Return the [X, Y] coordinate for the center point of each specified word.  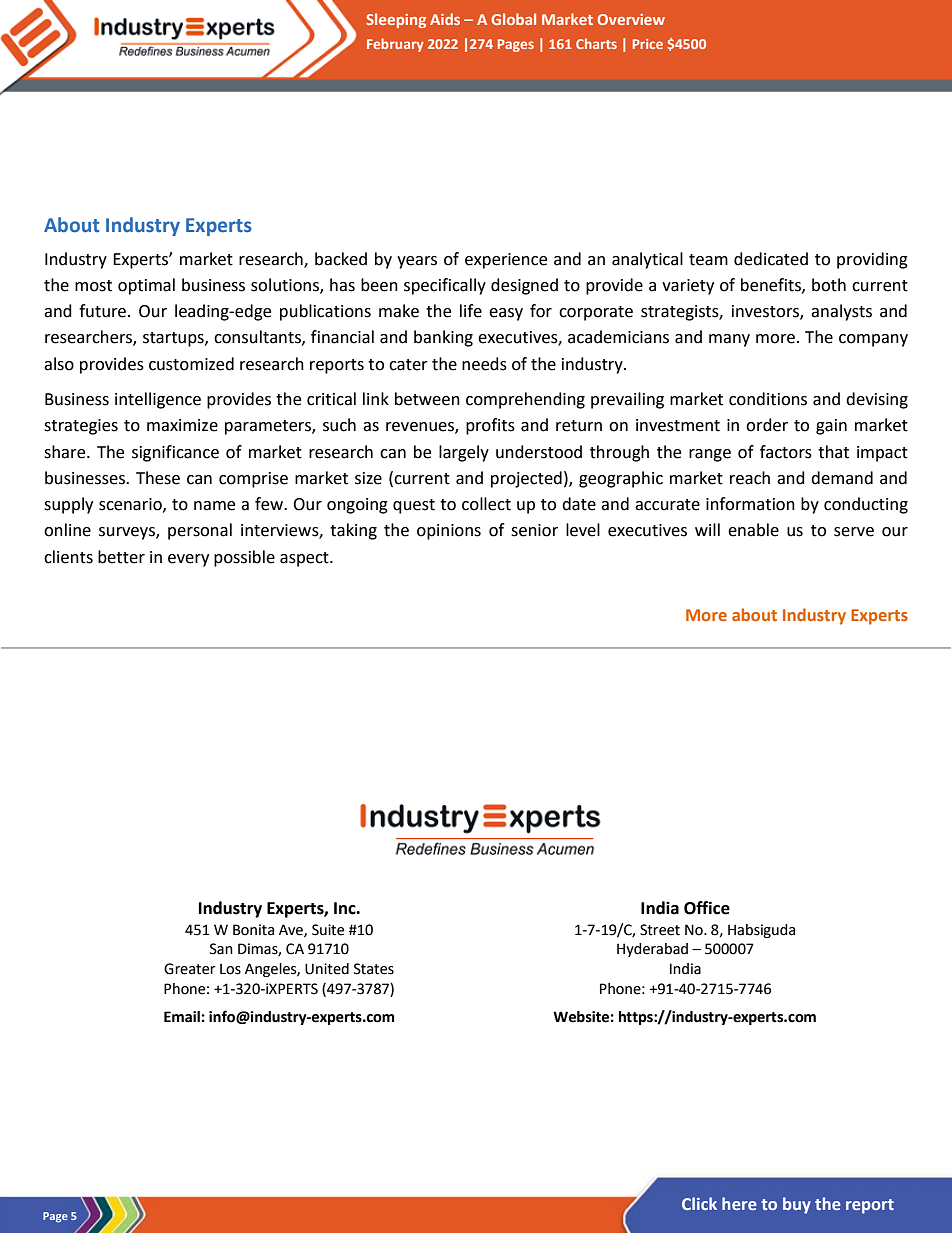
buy [797, 1205]
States [374, 969]
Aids [445, 19]
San [221, 949]
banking [443, 338]
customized [191, 364]
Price [648, 44]
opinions [449, 532]
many [729, 340]
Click [699, 1203]
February [395, 45]
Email [182, 1017]
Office [707, 908]
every [188, 560]
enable [753, 530]
